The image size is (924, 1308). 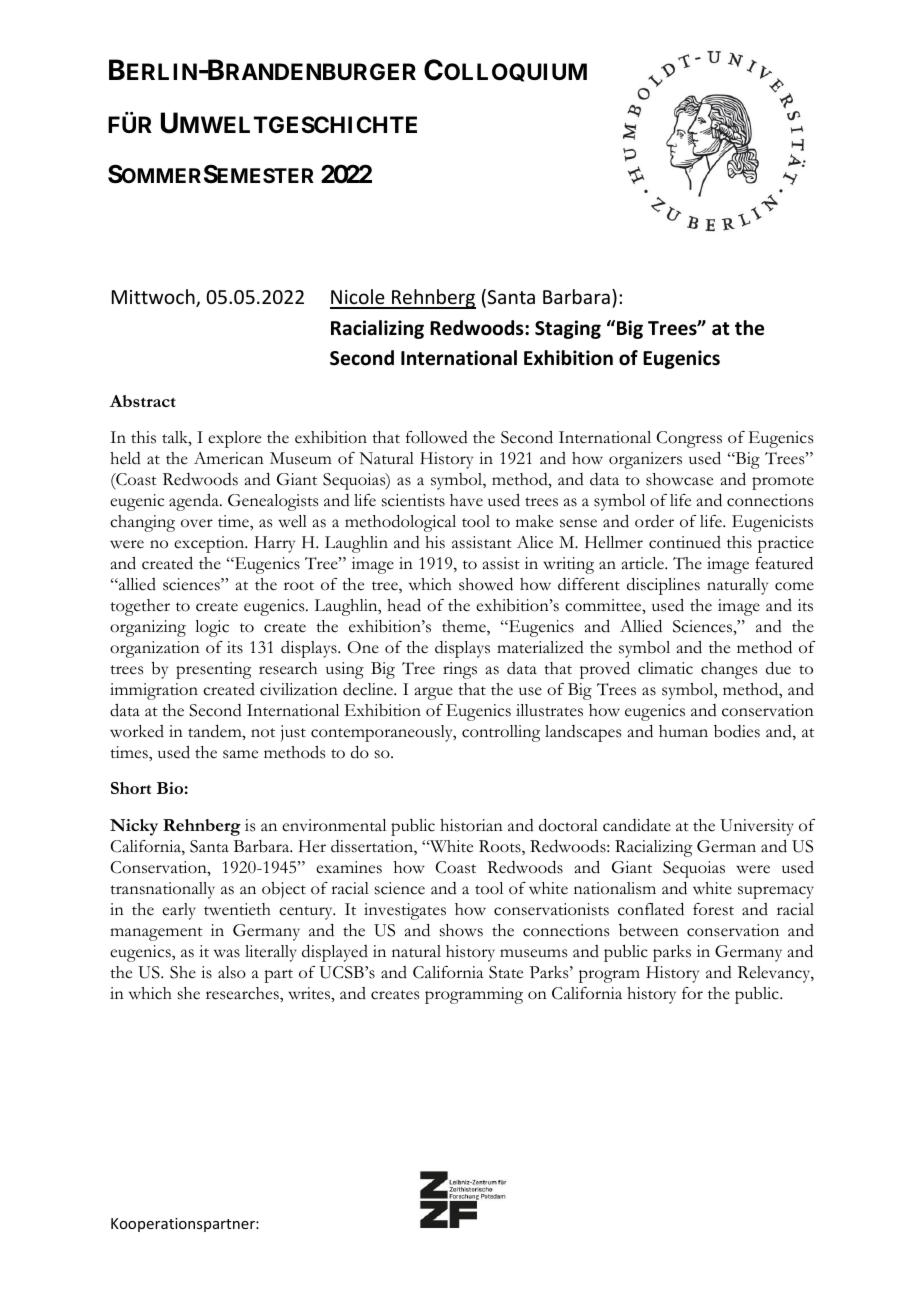 What do you see at coordinates (143, 401) in the screenshot?
I see `Abstract` at bounding box center [143, 401].
